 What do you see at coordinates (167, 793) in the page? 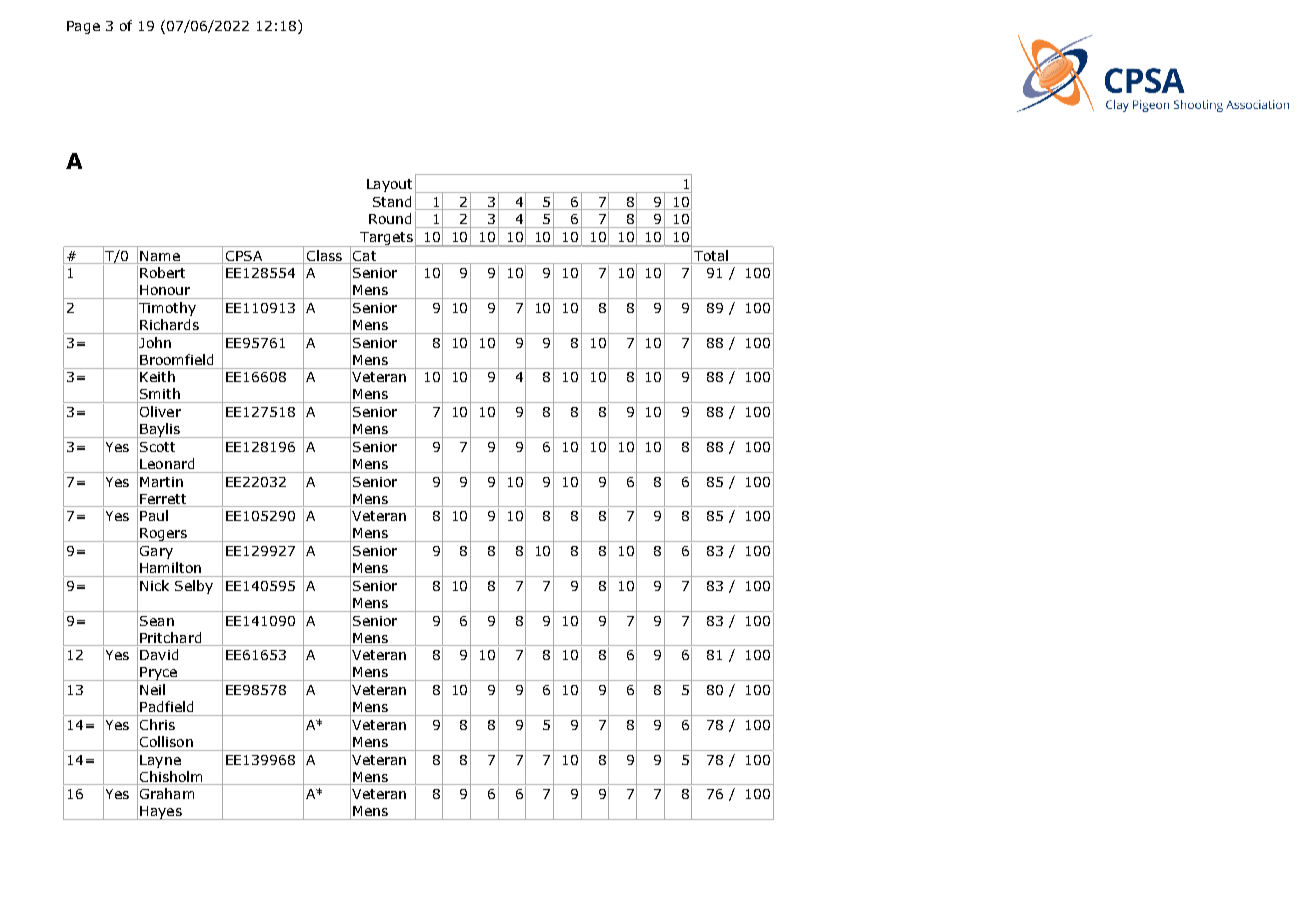
I see `Graham` at bounding box center [167, 793].
